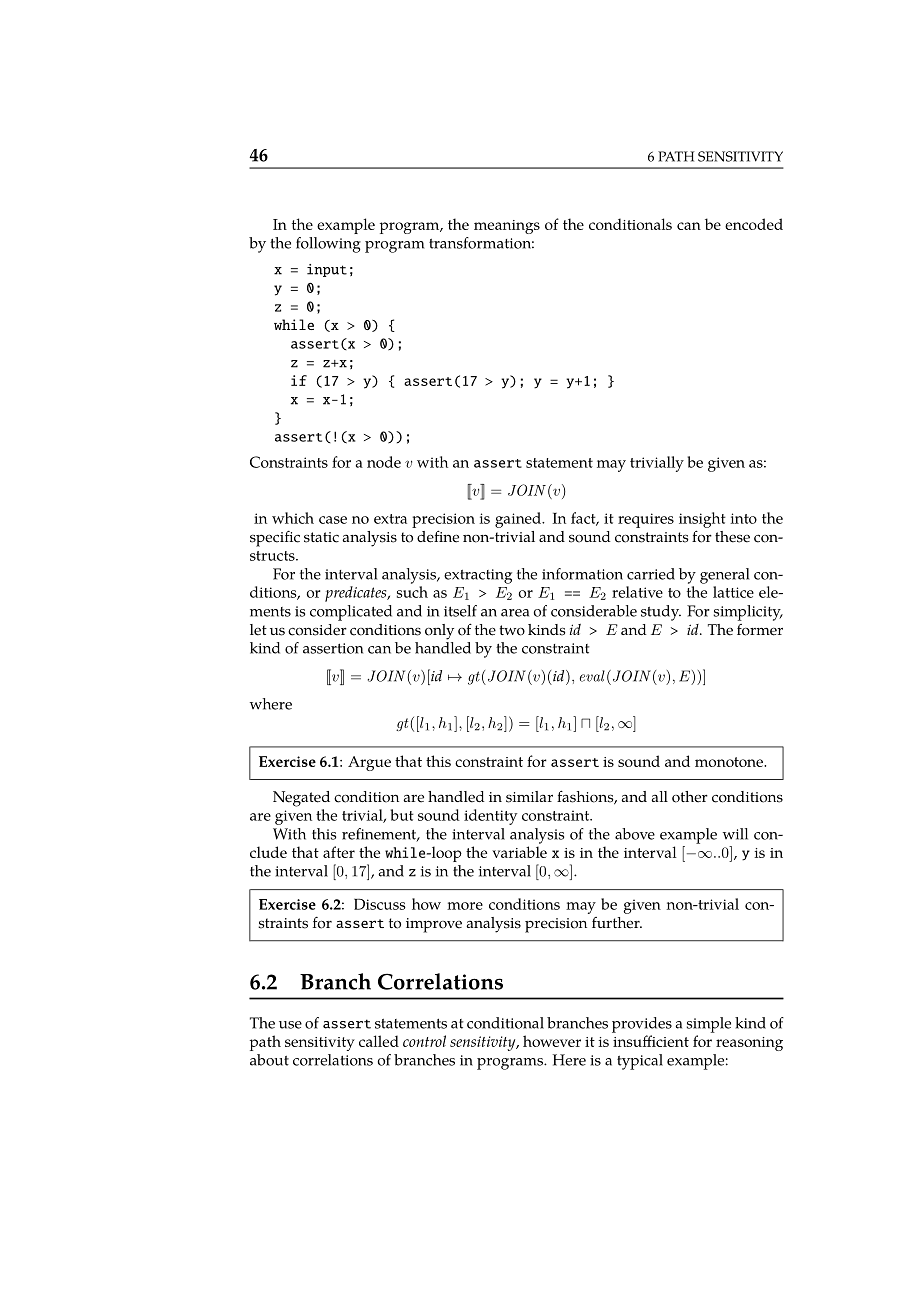 This screenshot has height=1308, width=924. Describe the element at coordinates (328, 245) in the screenshot. I see `following` at that location.
